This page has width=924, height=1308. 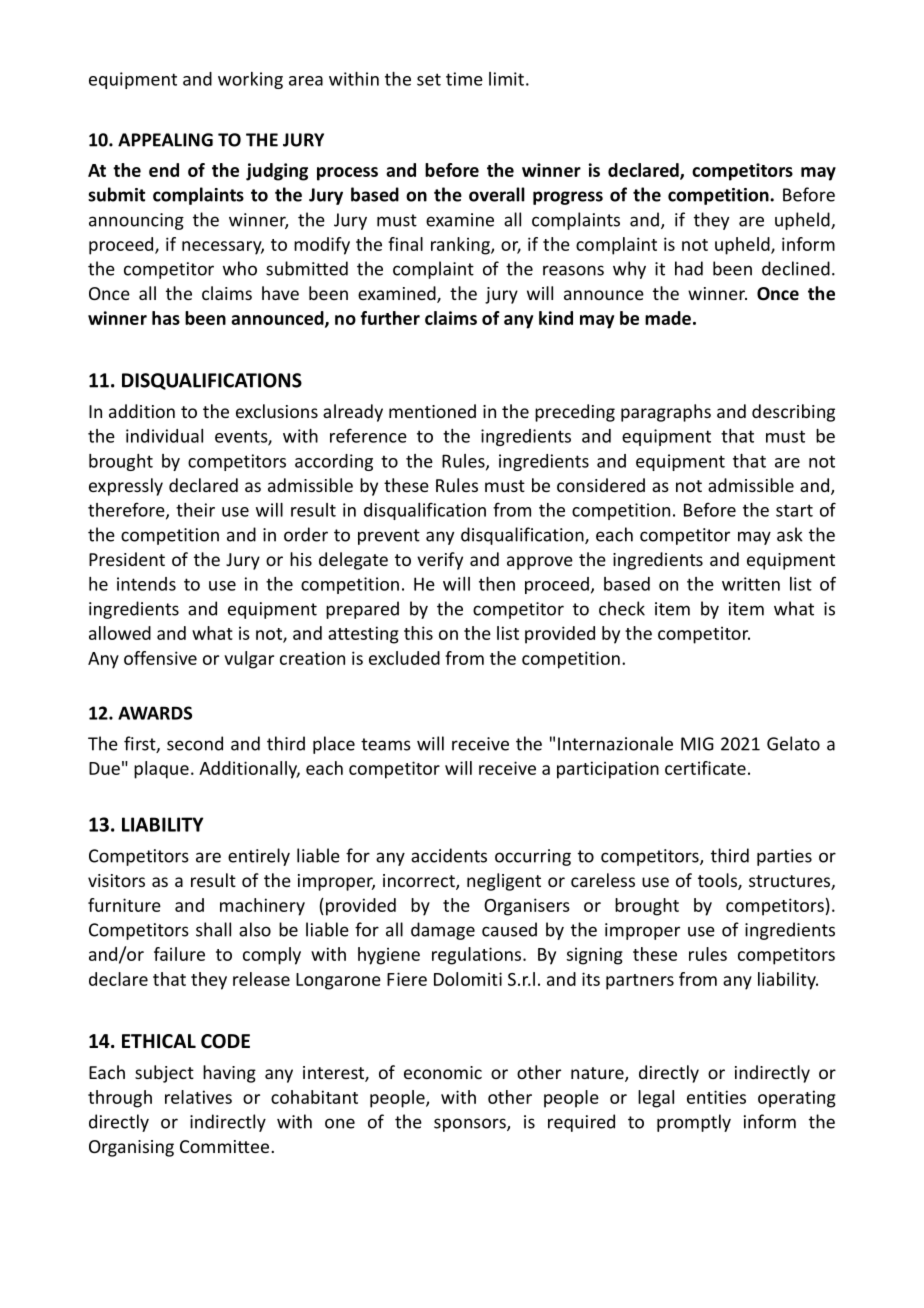 I want to click on relatives, so click(x=198, y=1097).
